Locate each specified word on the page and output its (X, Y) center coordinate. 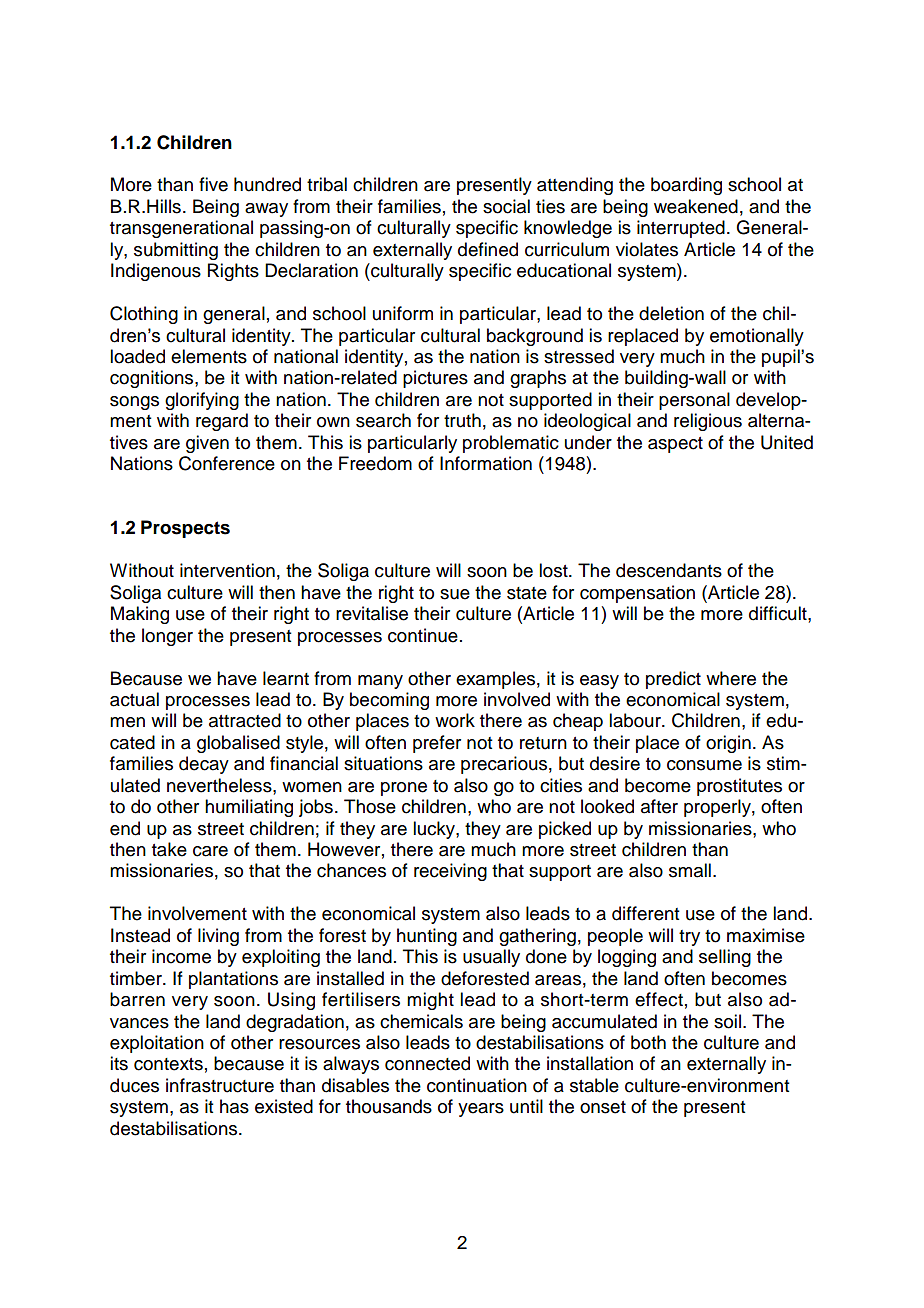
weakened (696, 206)
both (648, 1042)
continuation (477, 1085)
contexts (168, 1064)
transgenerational (181, 229)
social (506, 206)
